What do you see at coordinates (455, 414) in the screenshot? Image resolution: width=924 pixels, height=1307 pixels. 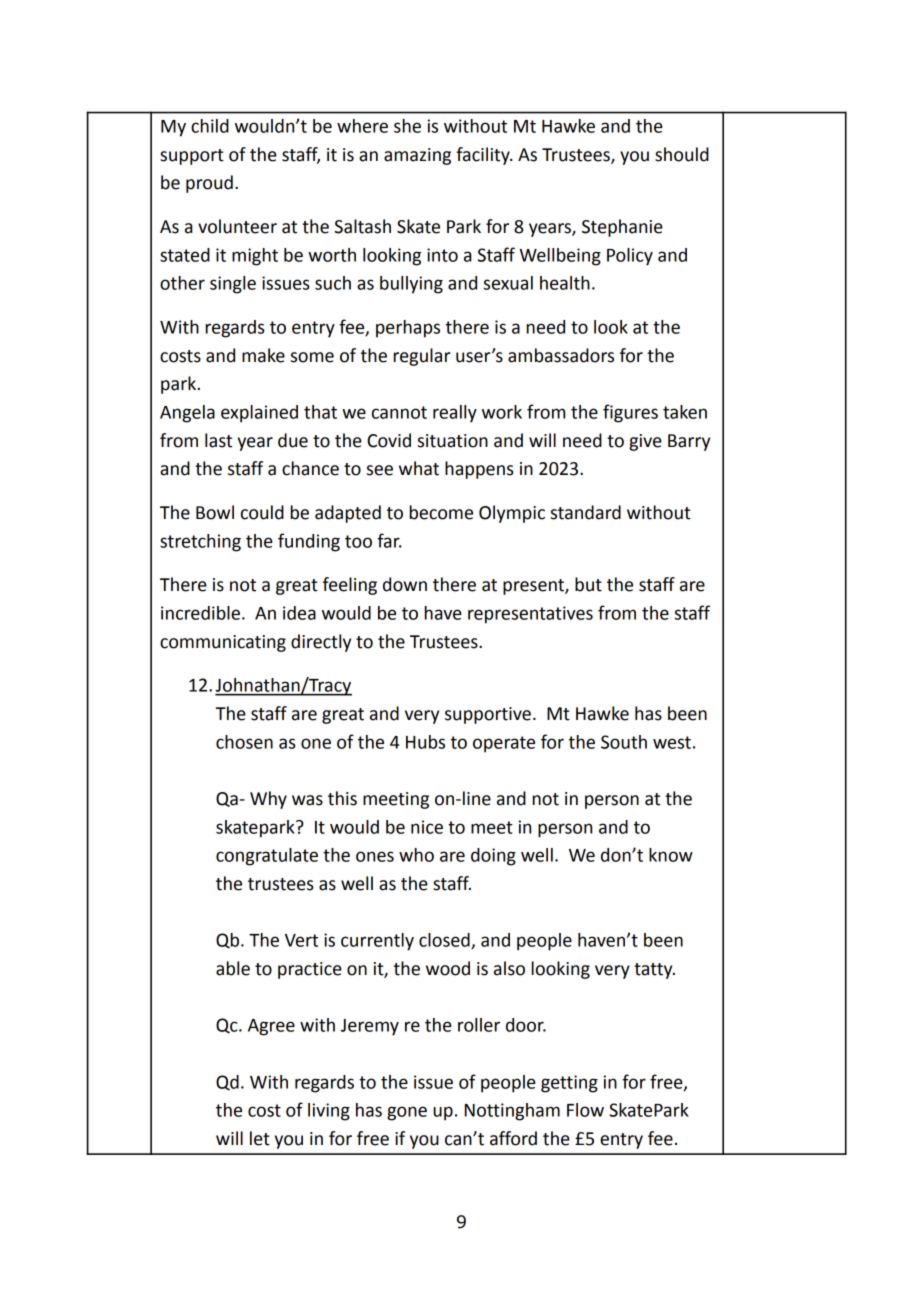 I see `really` at bounding box center [455, 414].
